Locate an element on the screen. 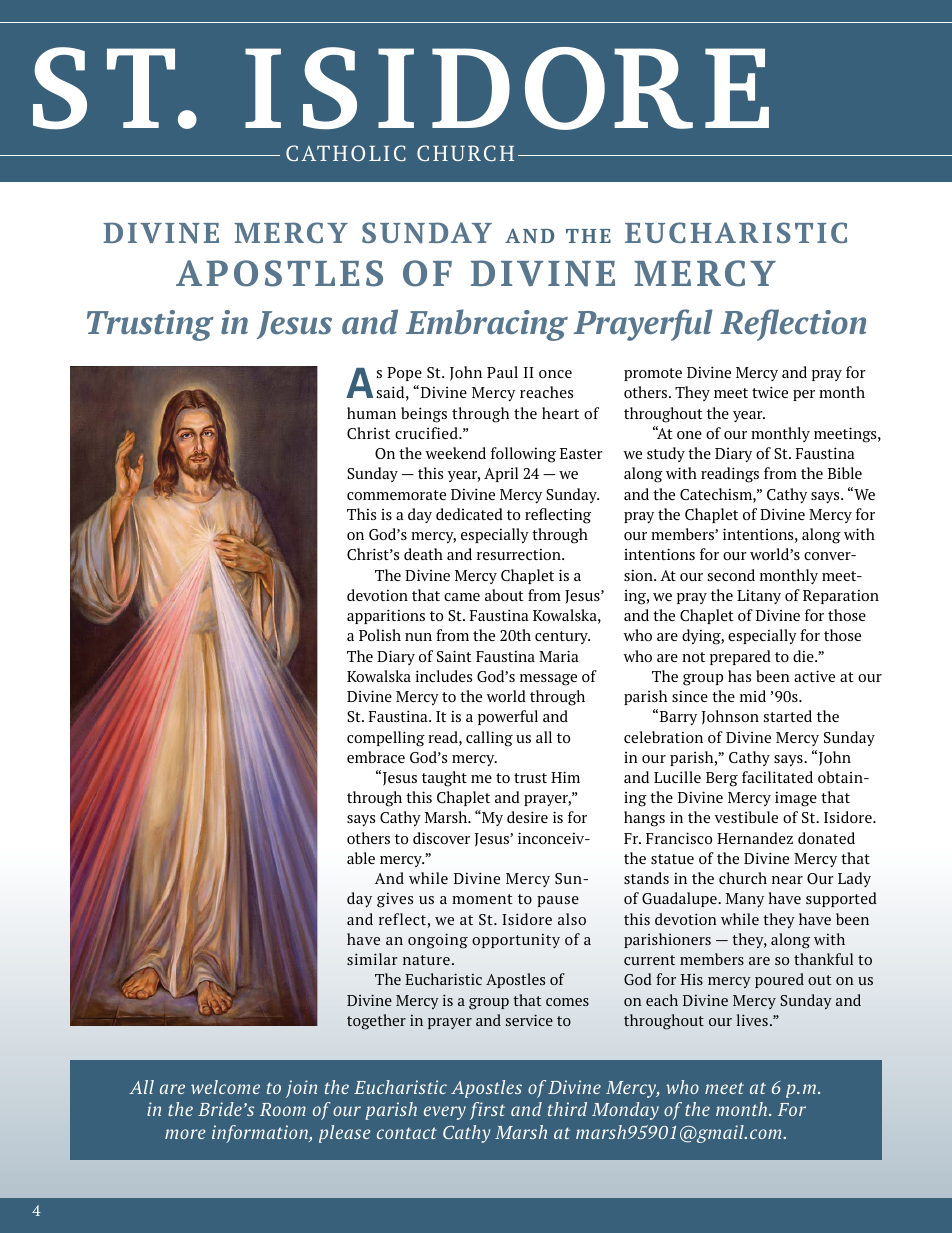  Room is located at coordinates (283, 1109).
